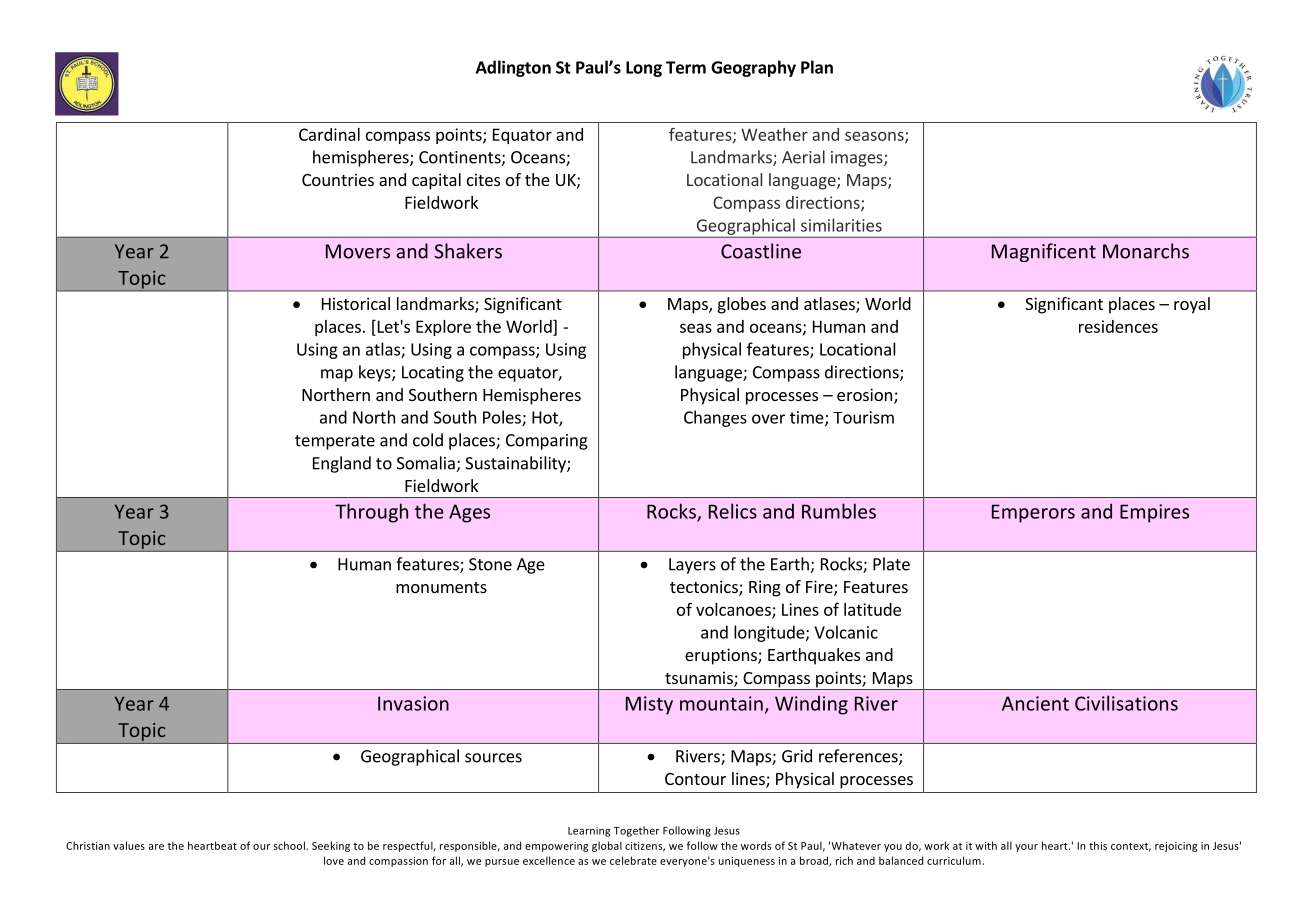 This image has width=1308, height=924. What do you see at coordinates (516, 464) in the image?
I see `Sustainability` at bounding box center [516, 464].
